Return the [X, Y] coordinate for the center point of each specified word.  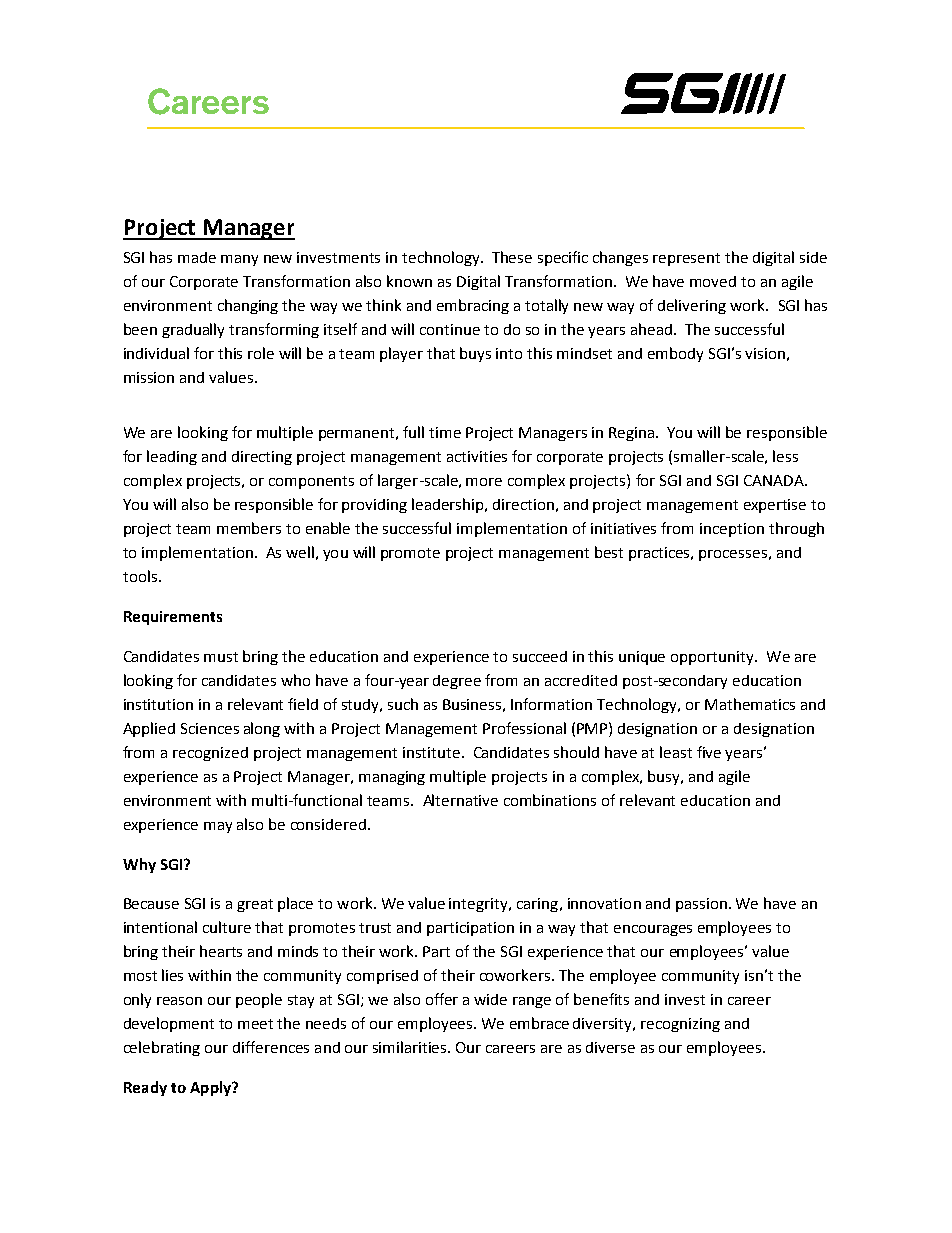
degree [457, 682]
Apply [211, 1088]
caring [537, 905]
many [239, 260]
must [221, 657]
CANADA [775, 480]
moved [713, 281]
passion [701, 905]
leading [172, 457]
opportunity [713, 658]
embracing [473, 306]
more [484, 482]
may [218, 827]
